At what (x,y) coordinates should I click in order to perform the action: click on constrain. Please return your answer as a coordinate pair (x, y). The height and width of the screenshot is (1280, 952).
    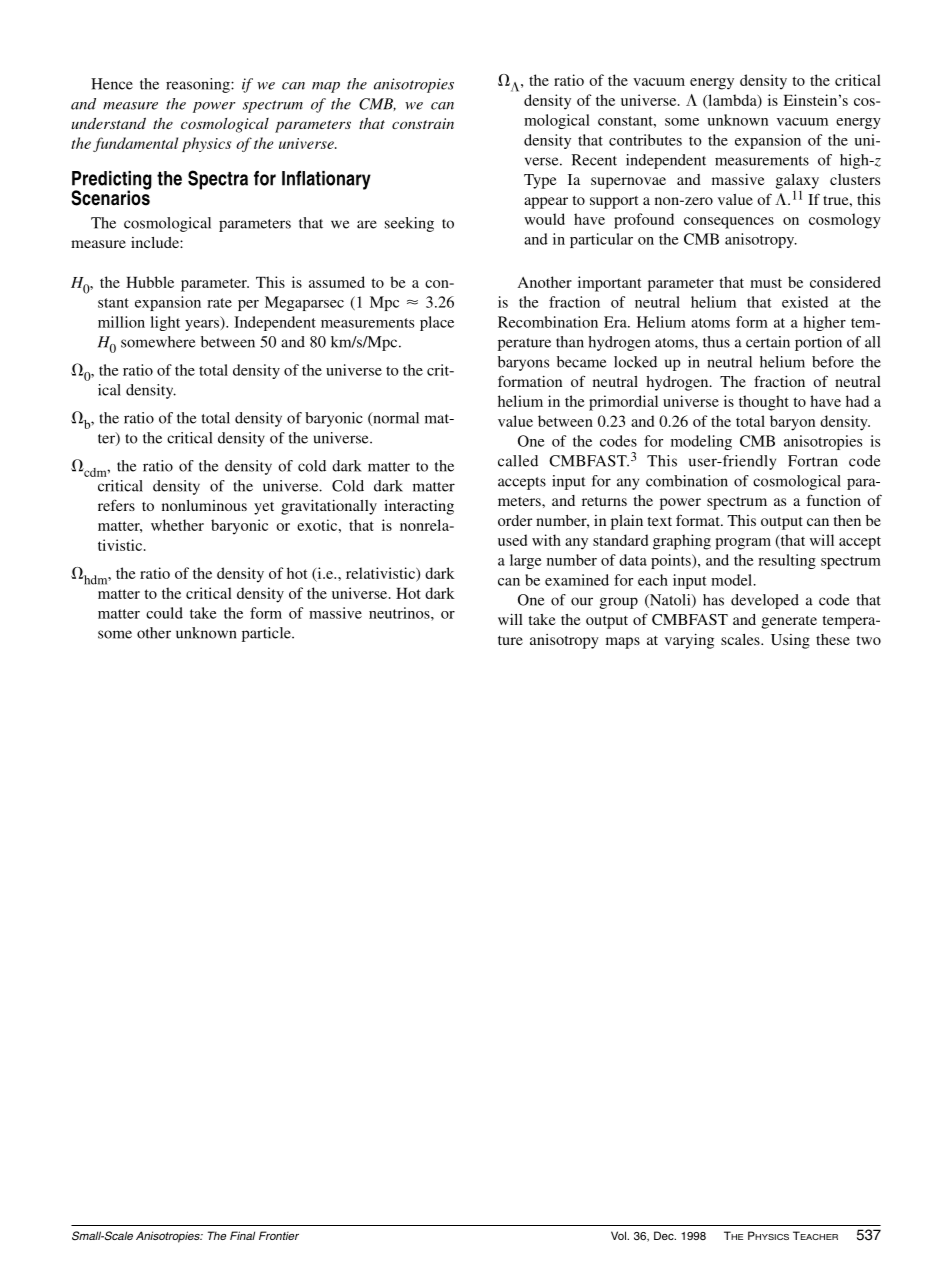
    Looking at the image, I should click on (423, 123).
